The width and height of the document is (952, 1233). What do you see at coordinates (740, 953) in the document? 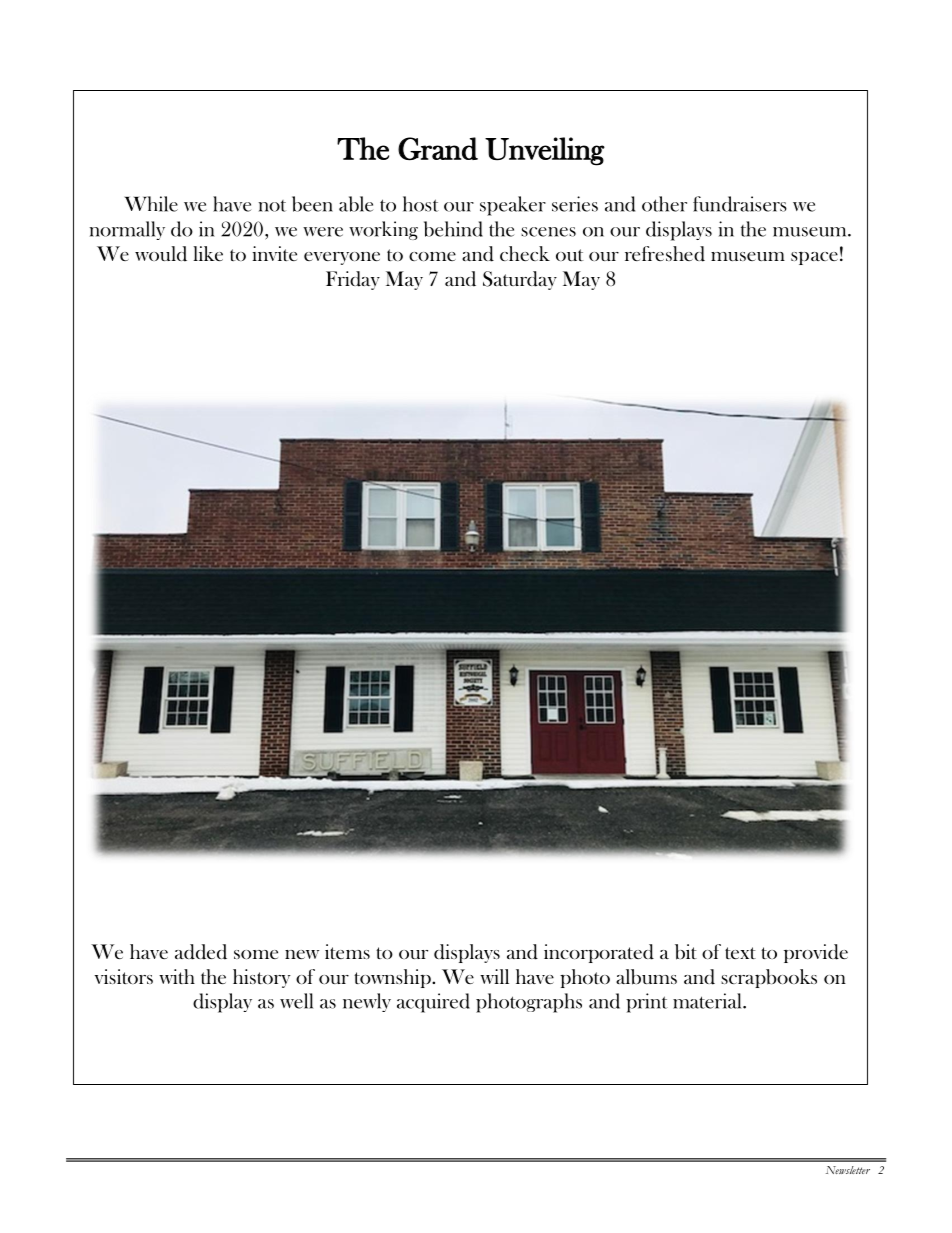
I see `text` at bounding box center [740, 953].
